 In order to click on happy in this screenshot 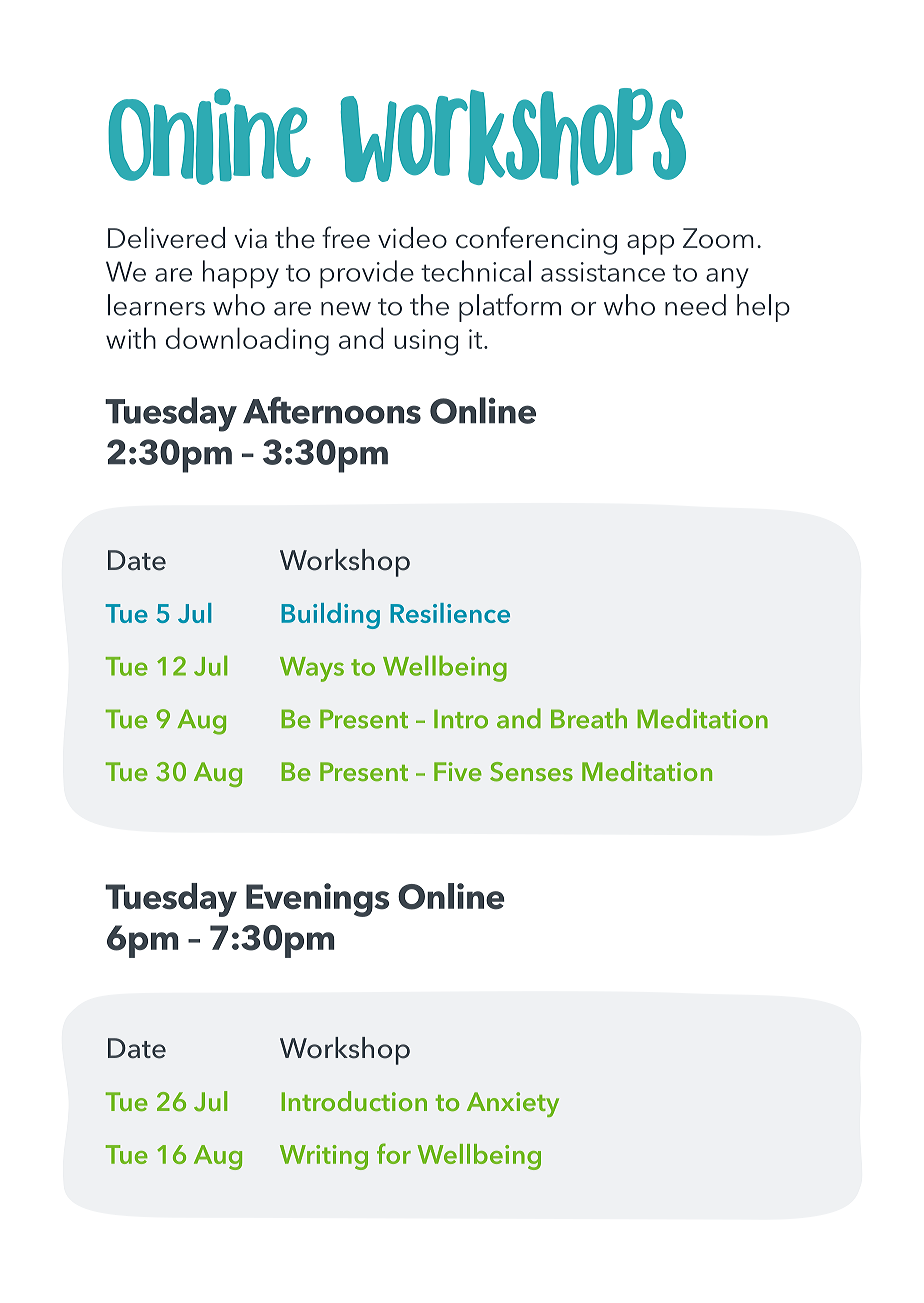, I will do `click(241, 274)`.
